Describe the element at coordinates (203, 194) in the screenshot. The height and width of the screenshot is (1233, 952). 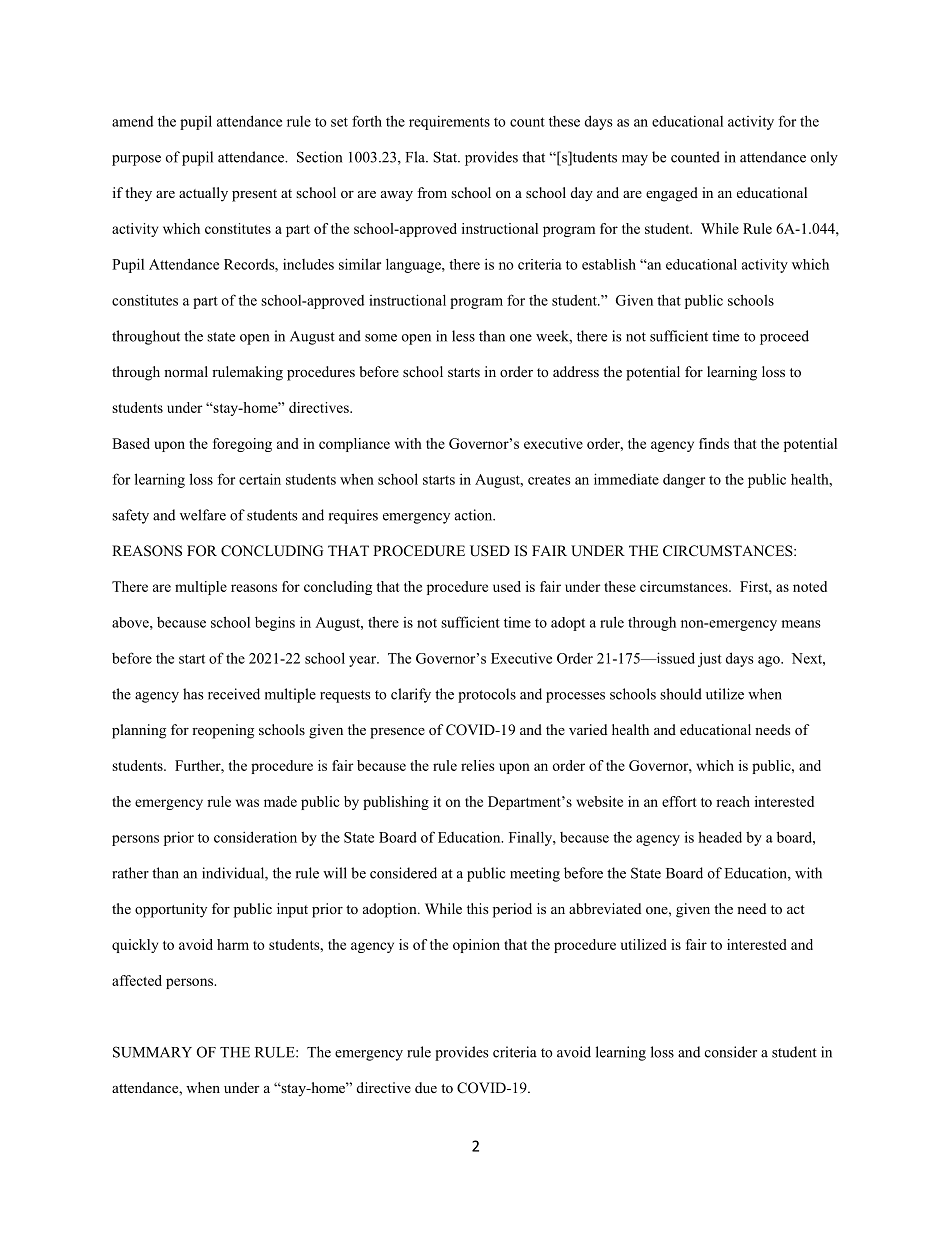
I see `actually` at that location.
